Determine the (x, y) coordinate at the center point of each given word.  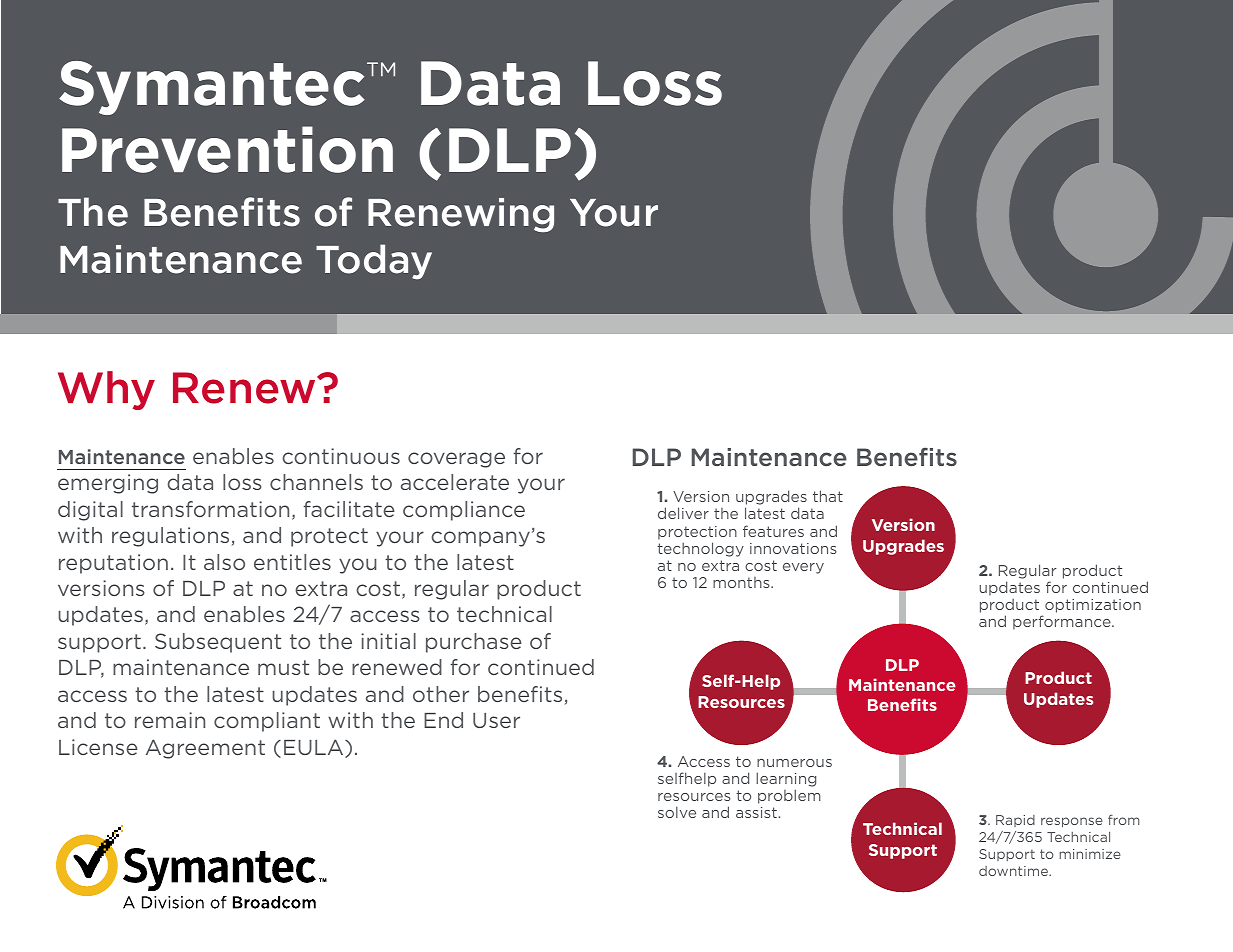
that (828, 496)
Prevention (227, 149)
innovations (793, 548)
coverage (456, 460)
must (283, 667)
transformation (210, 509)
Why (106, 390)
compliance (464, 511)
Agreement (205, 749)
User (496, 720)
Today (374, 262)
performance (1063, 622)
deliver (683, 513)
